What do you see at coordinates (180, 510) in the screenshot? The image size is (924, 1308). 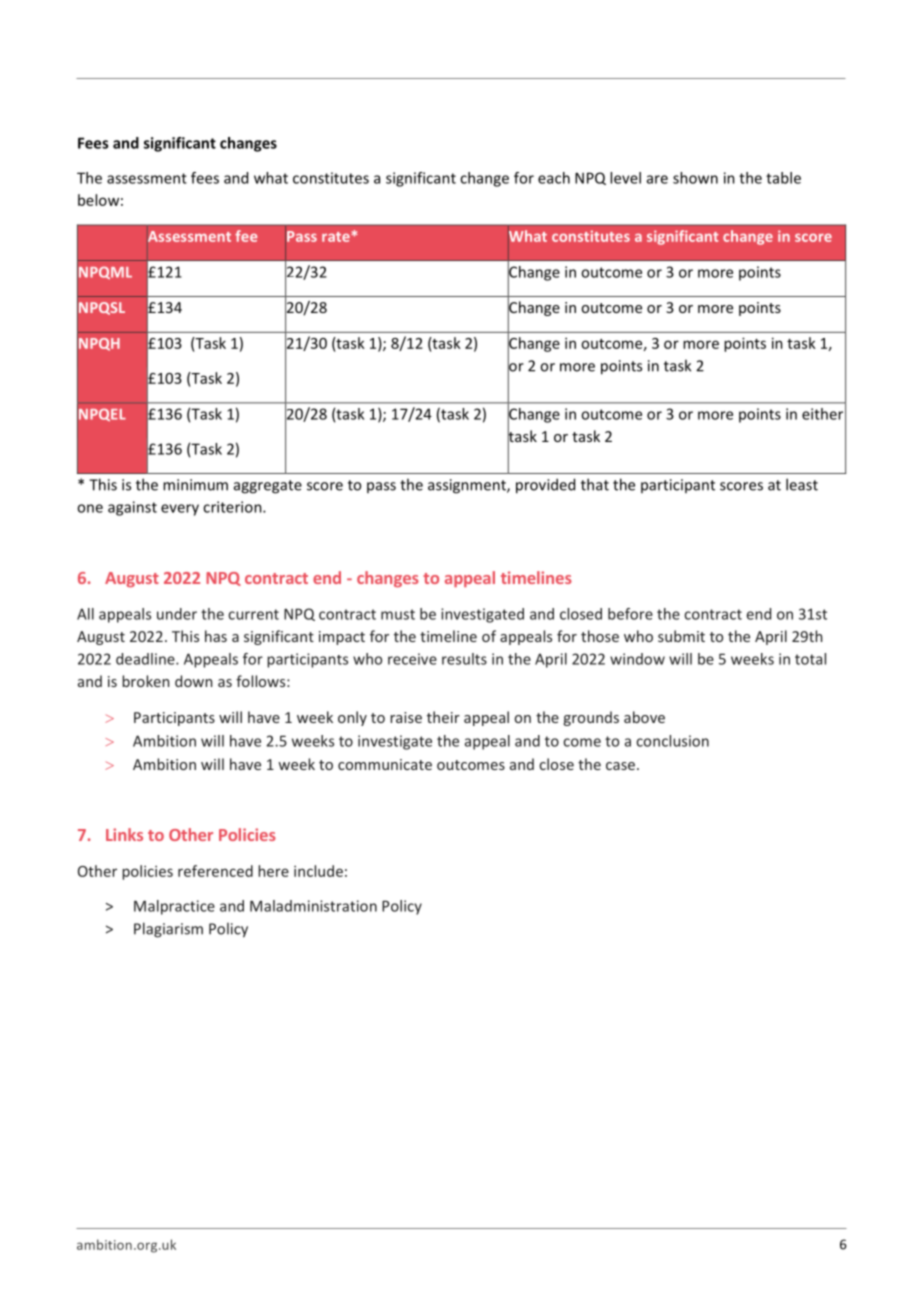 I see `every` at bounding box center [180, 510].
